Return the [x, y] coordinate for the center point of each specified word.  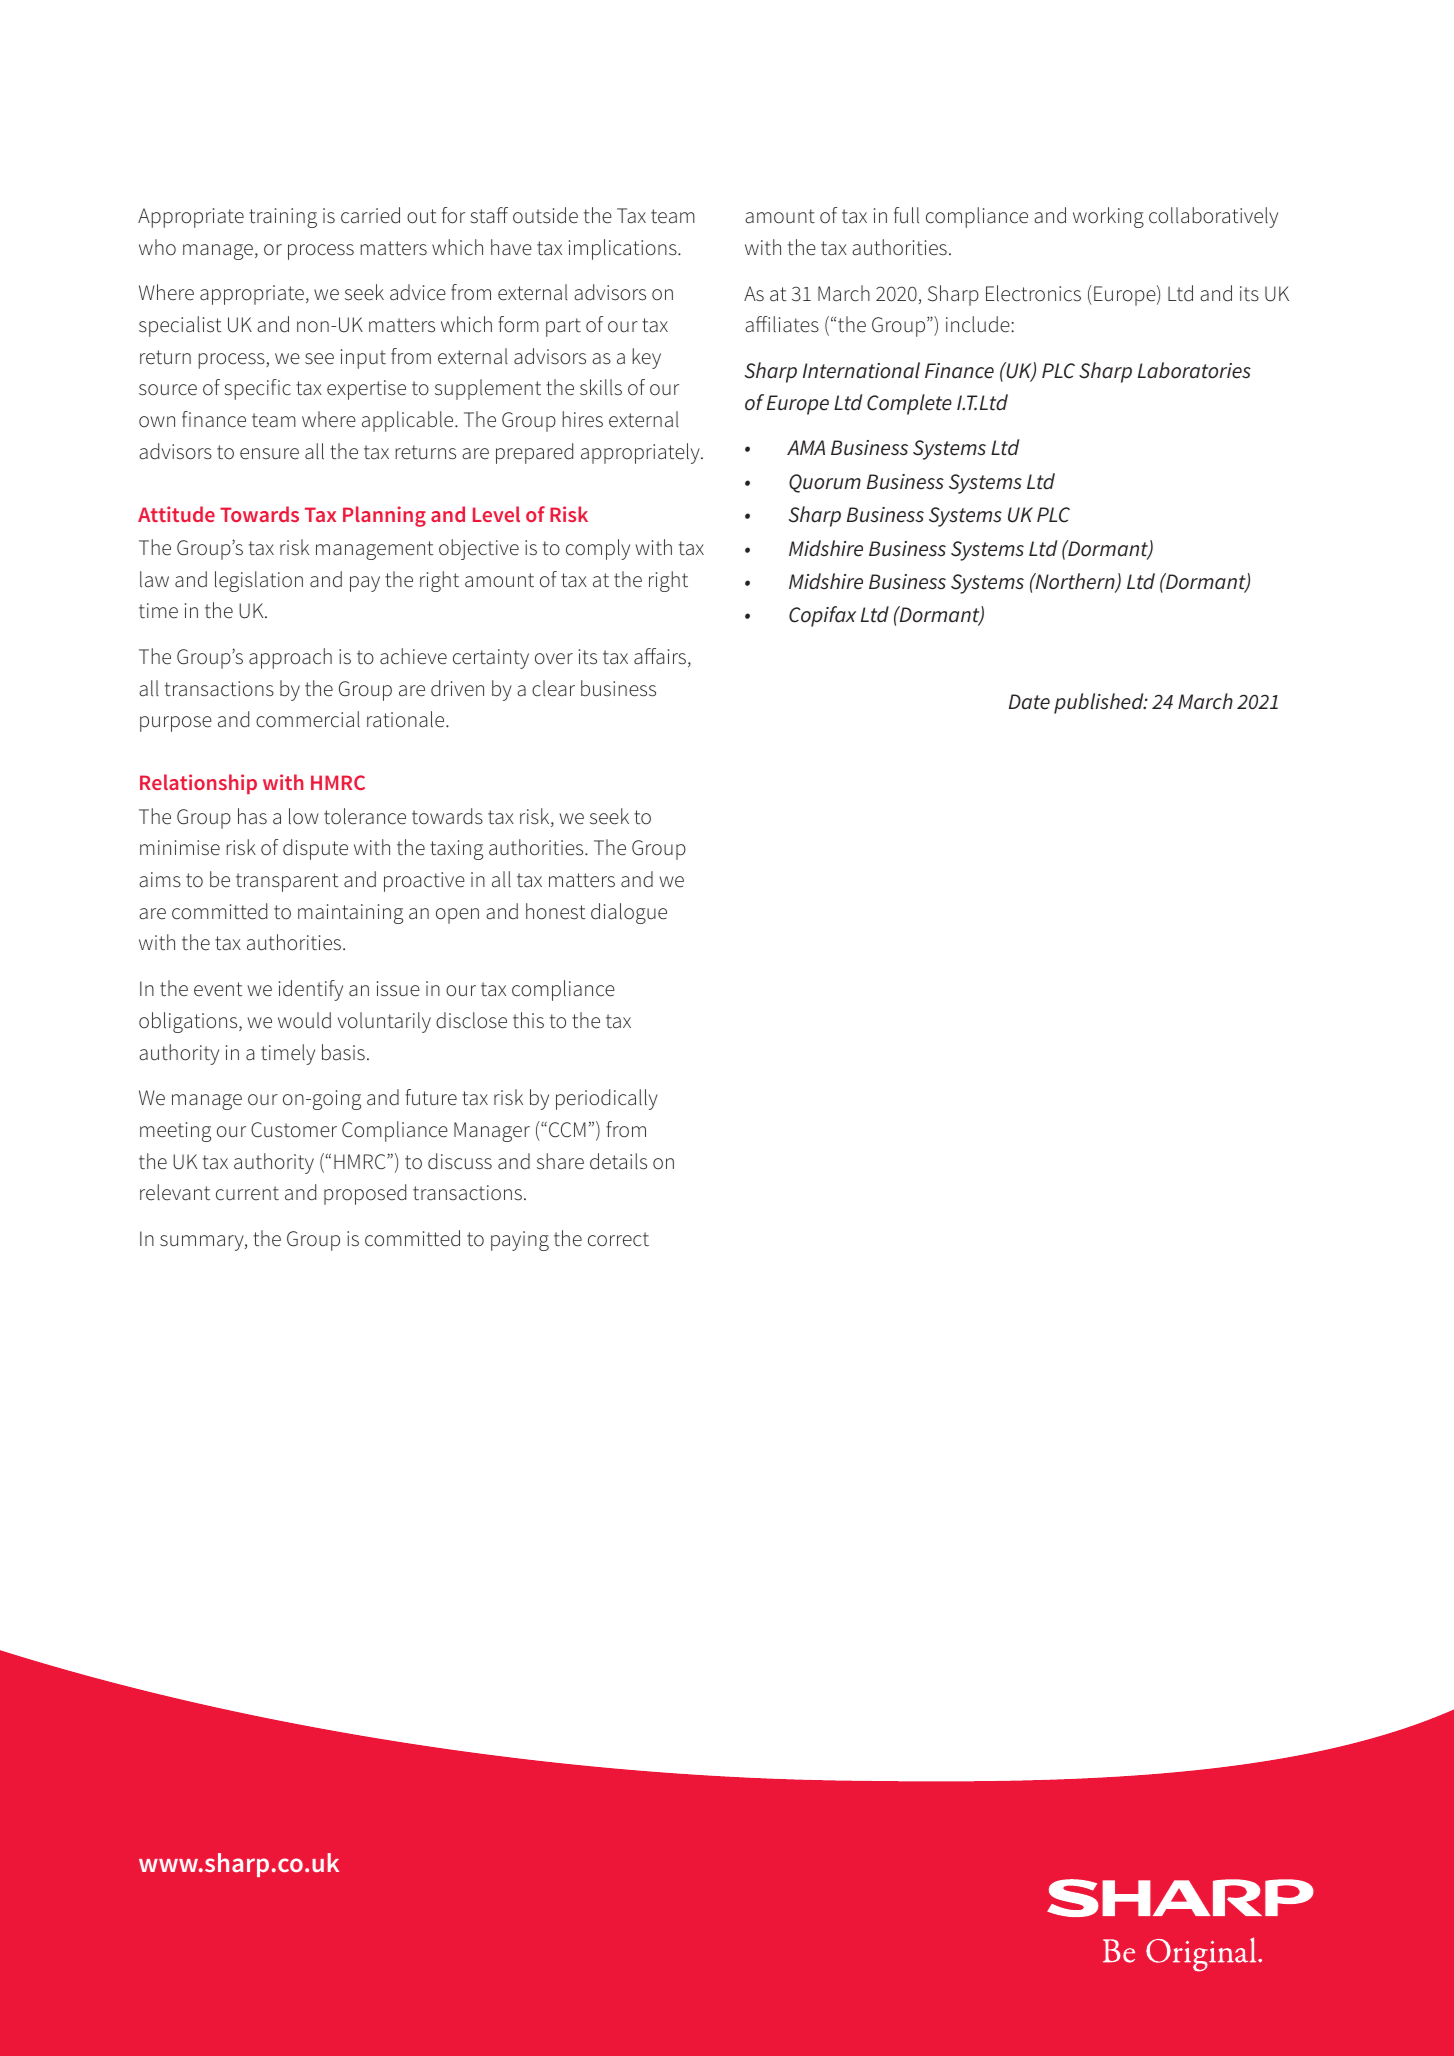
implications [624, 249]
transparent [287, 882]
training [283, 218]
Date [1029, 702]
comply [598, 549]
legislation [259, 581]
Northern [1075, 582]
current [247, 1193]
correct [618, 1239]
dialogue [629, 913]
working [1108, 217]
